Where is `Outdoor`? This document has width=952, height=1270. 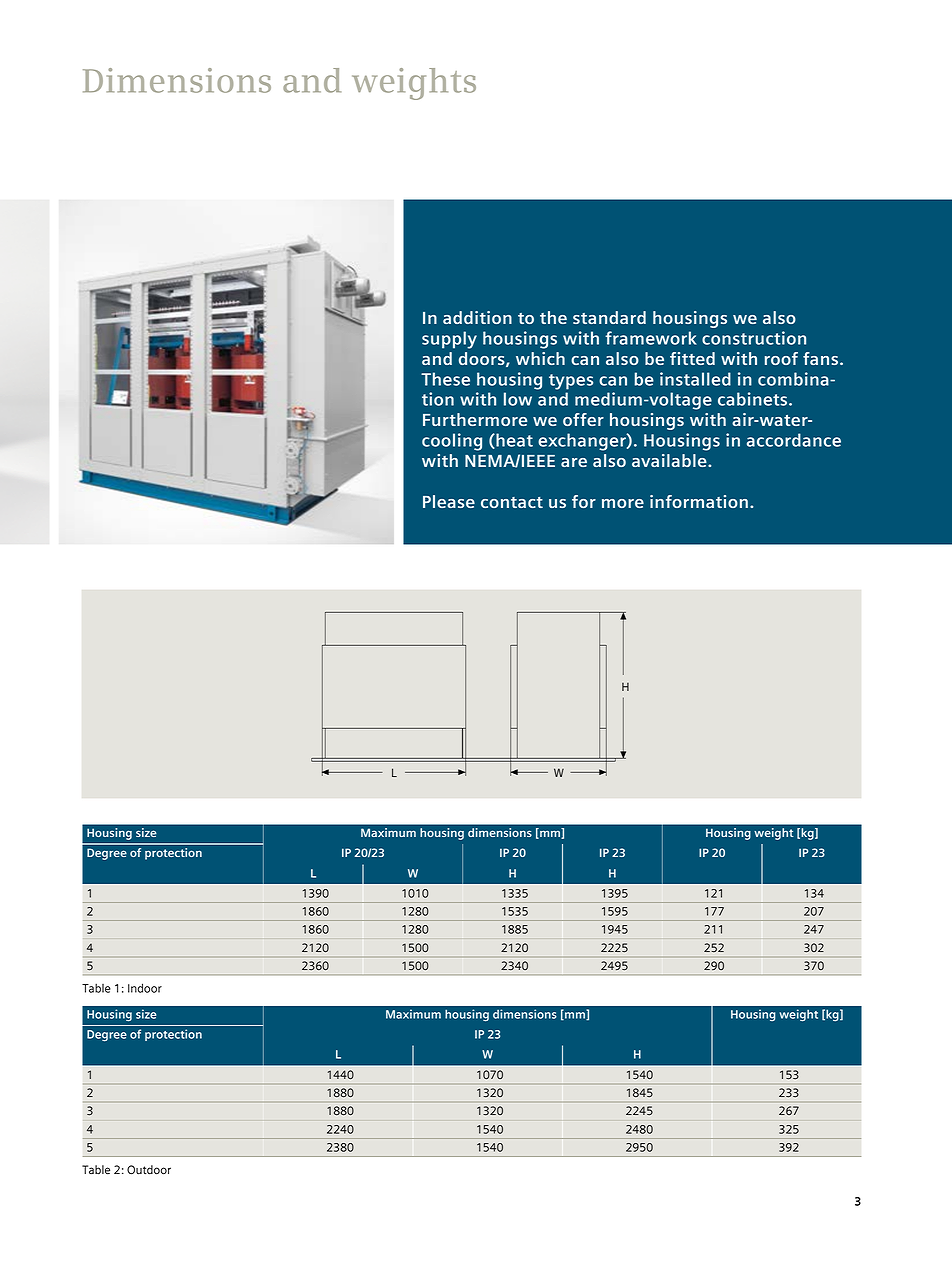 Outdoor is located at coordinates (149, 1170).
